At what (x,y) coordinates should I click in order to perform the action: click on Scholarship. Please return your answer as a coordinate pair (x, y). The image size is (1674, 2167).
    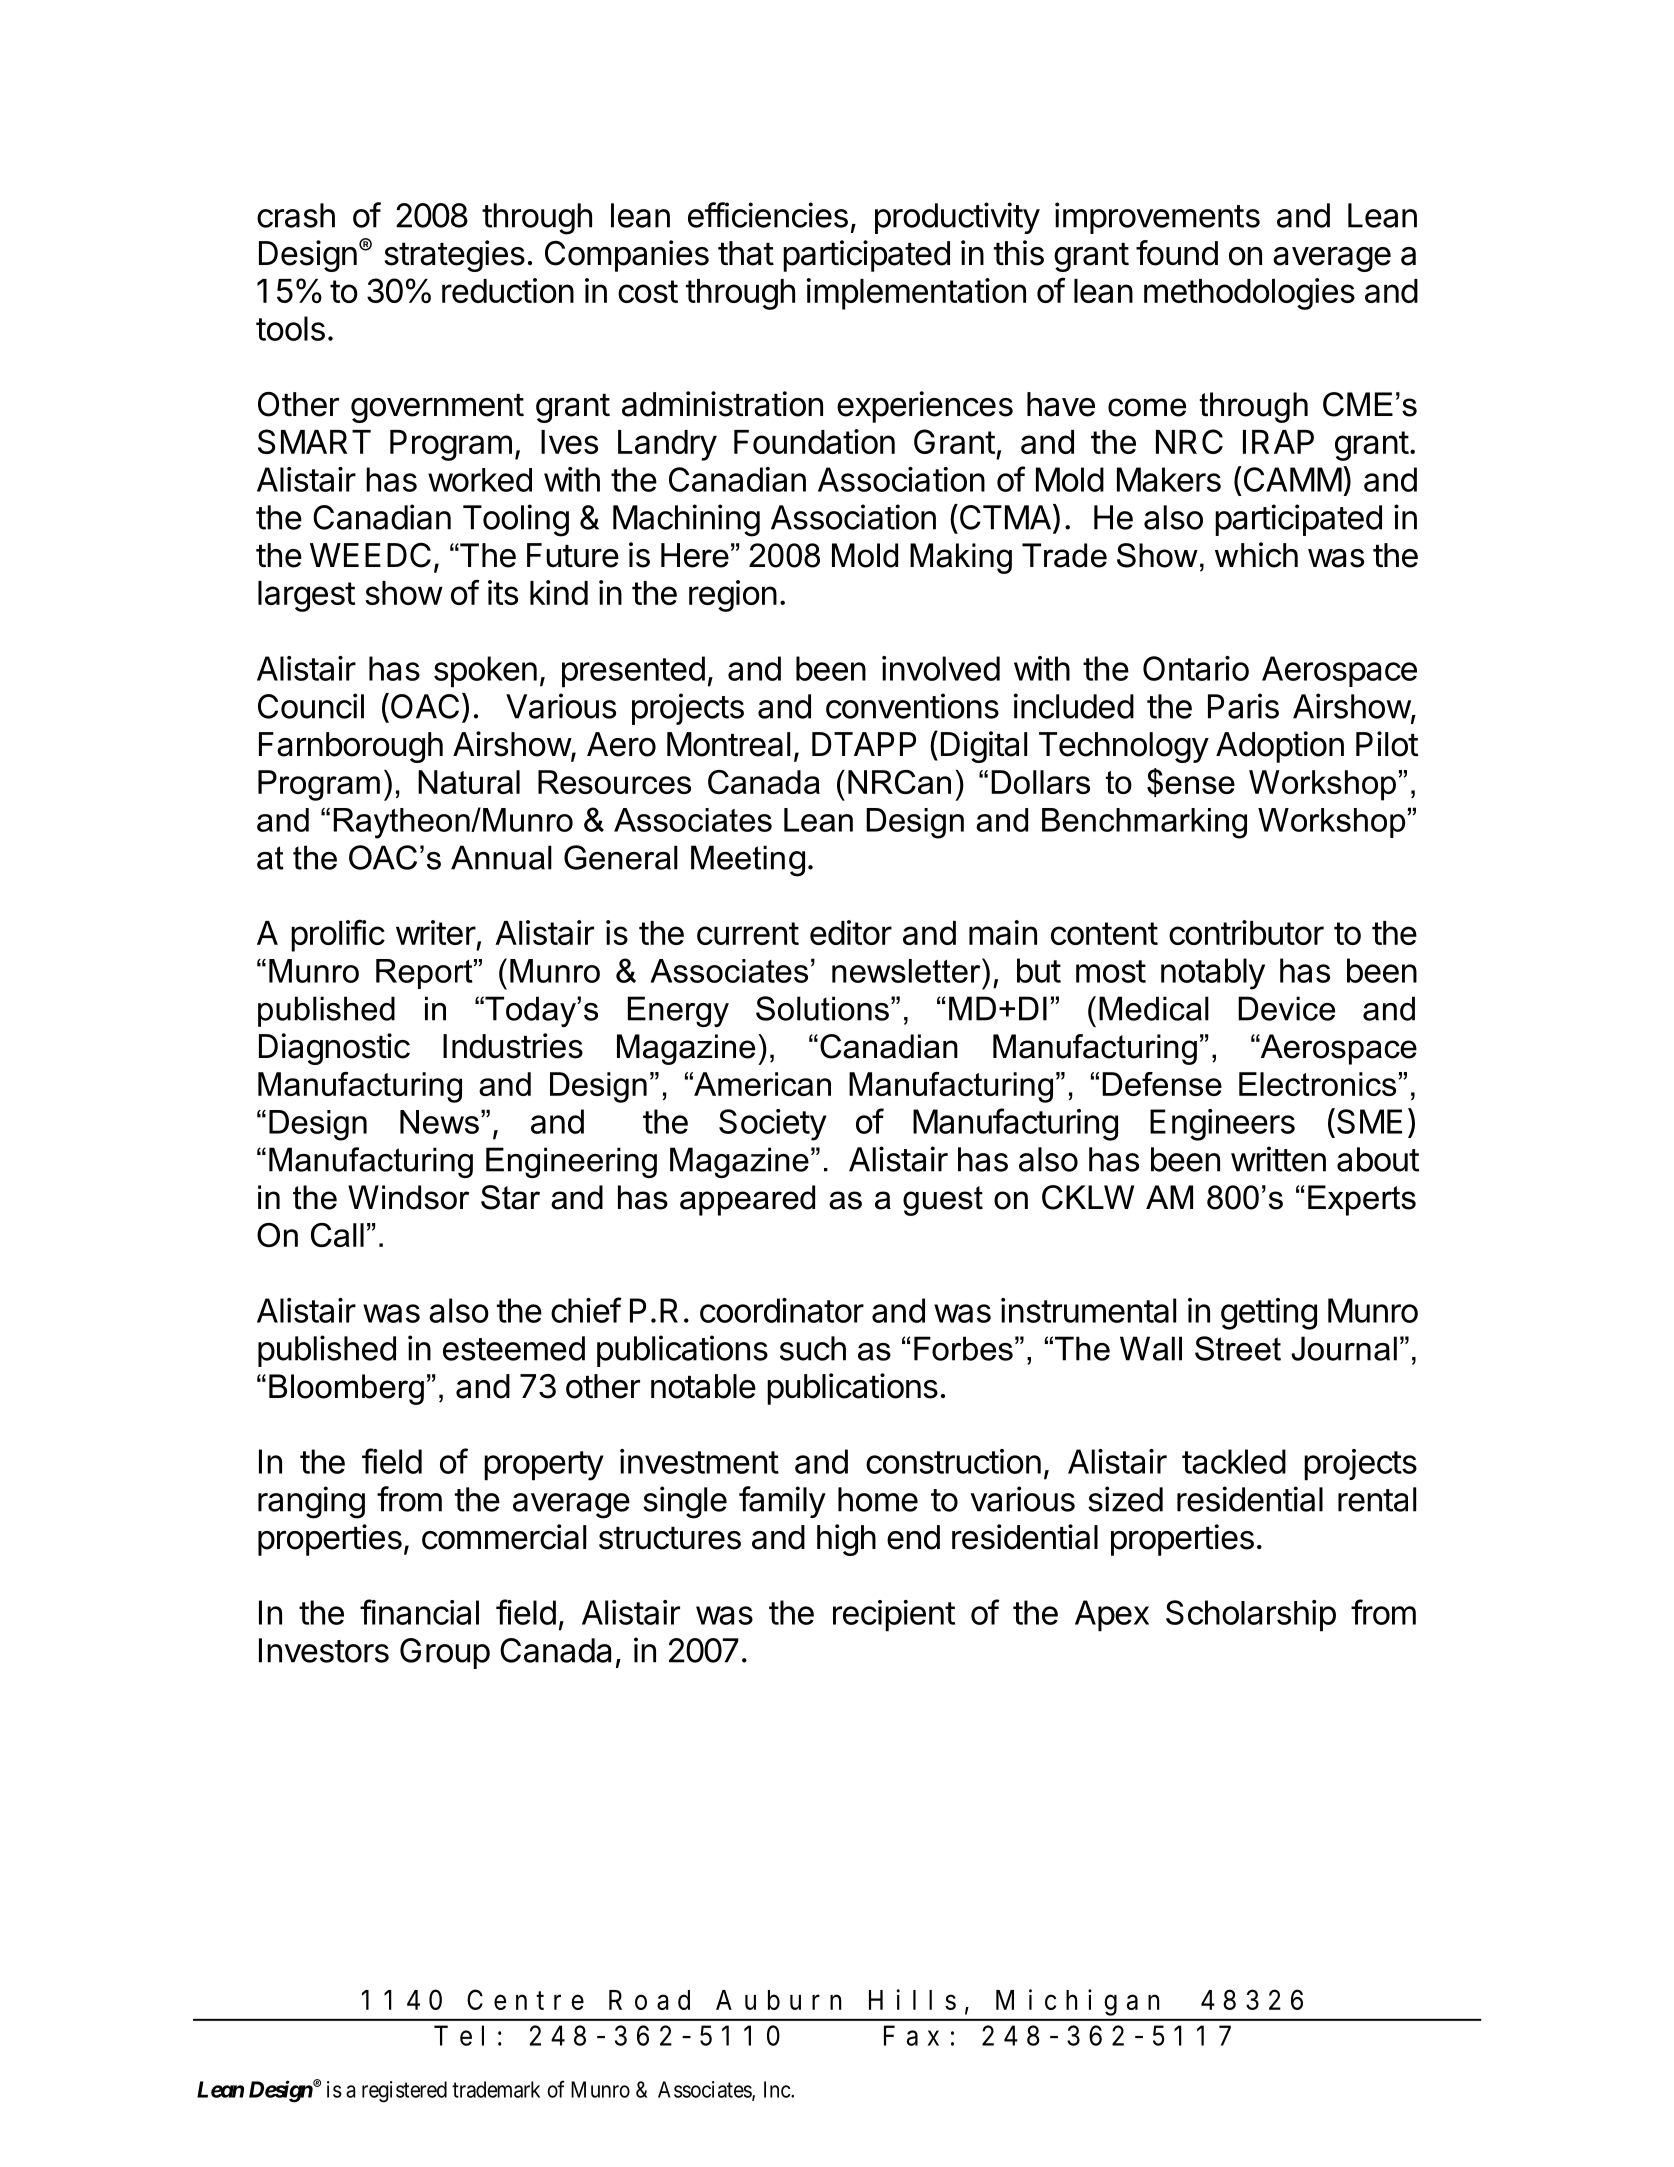
    Looking at the image, I should click on (1251, 1616).
